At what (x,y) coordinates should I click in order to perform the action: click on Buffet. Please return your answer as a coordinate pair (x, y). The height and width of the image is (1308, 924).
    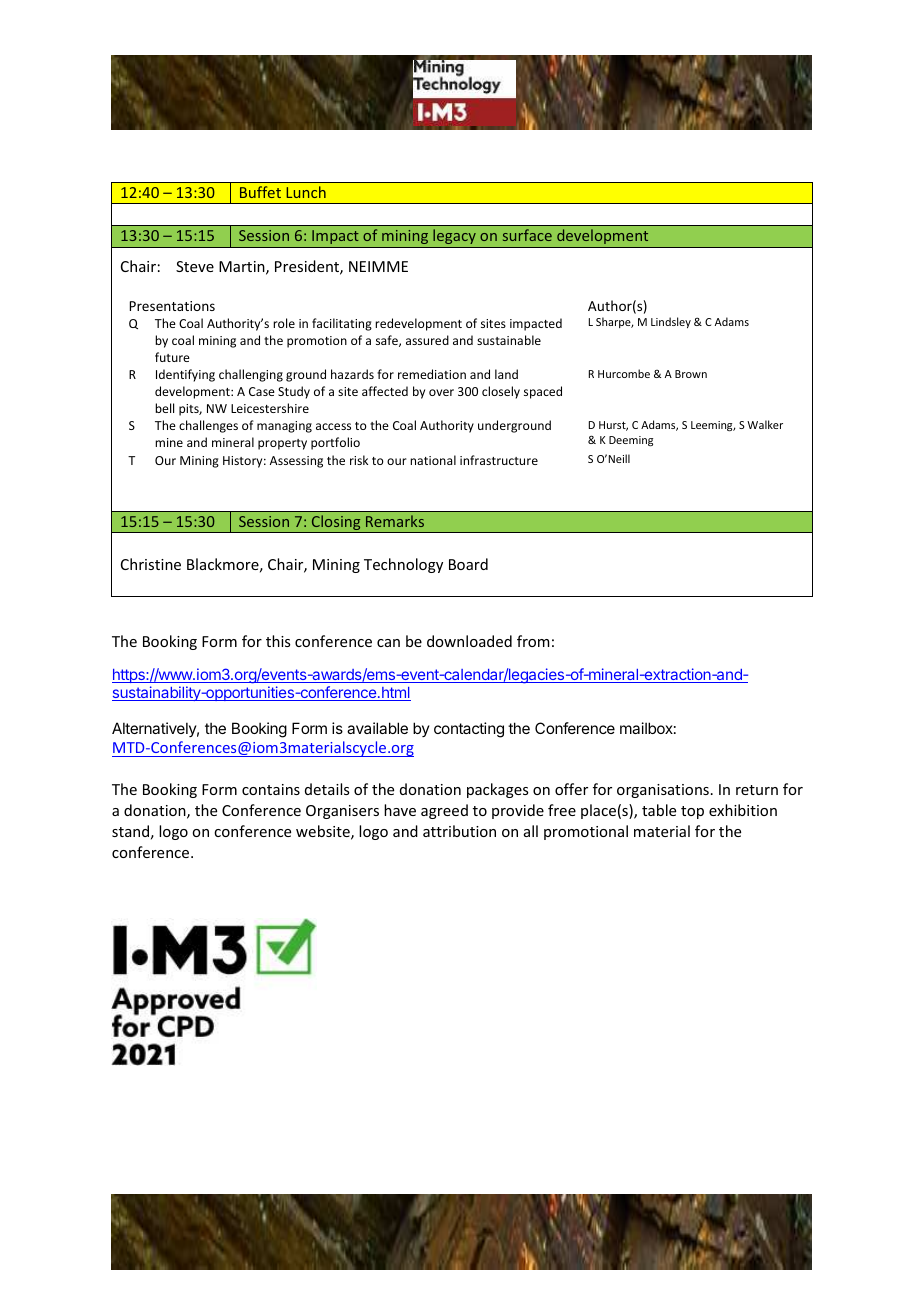
    Looking at the image, I should click on (260, 192).
